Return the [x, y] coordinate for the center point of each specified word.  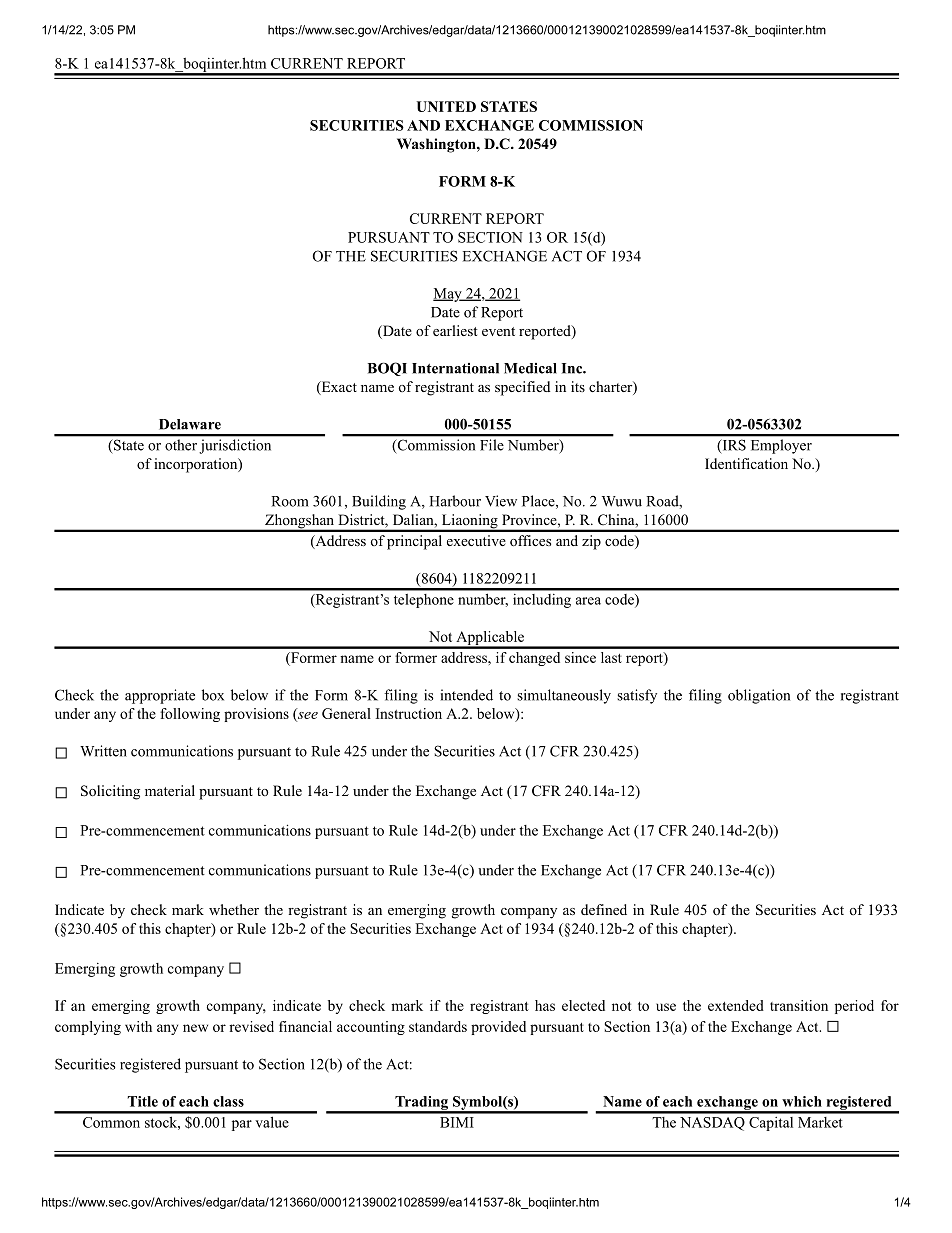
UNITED [446, 106]
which [802, 1101]
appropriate [160, 696]
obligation [759, 696]
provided [498, 1028]
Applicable [490, 639]
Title [143, 1101]
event [498, 331]
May [448, 295]
